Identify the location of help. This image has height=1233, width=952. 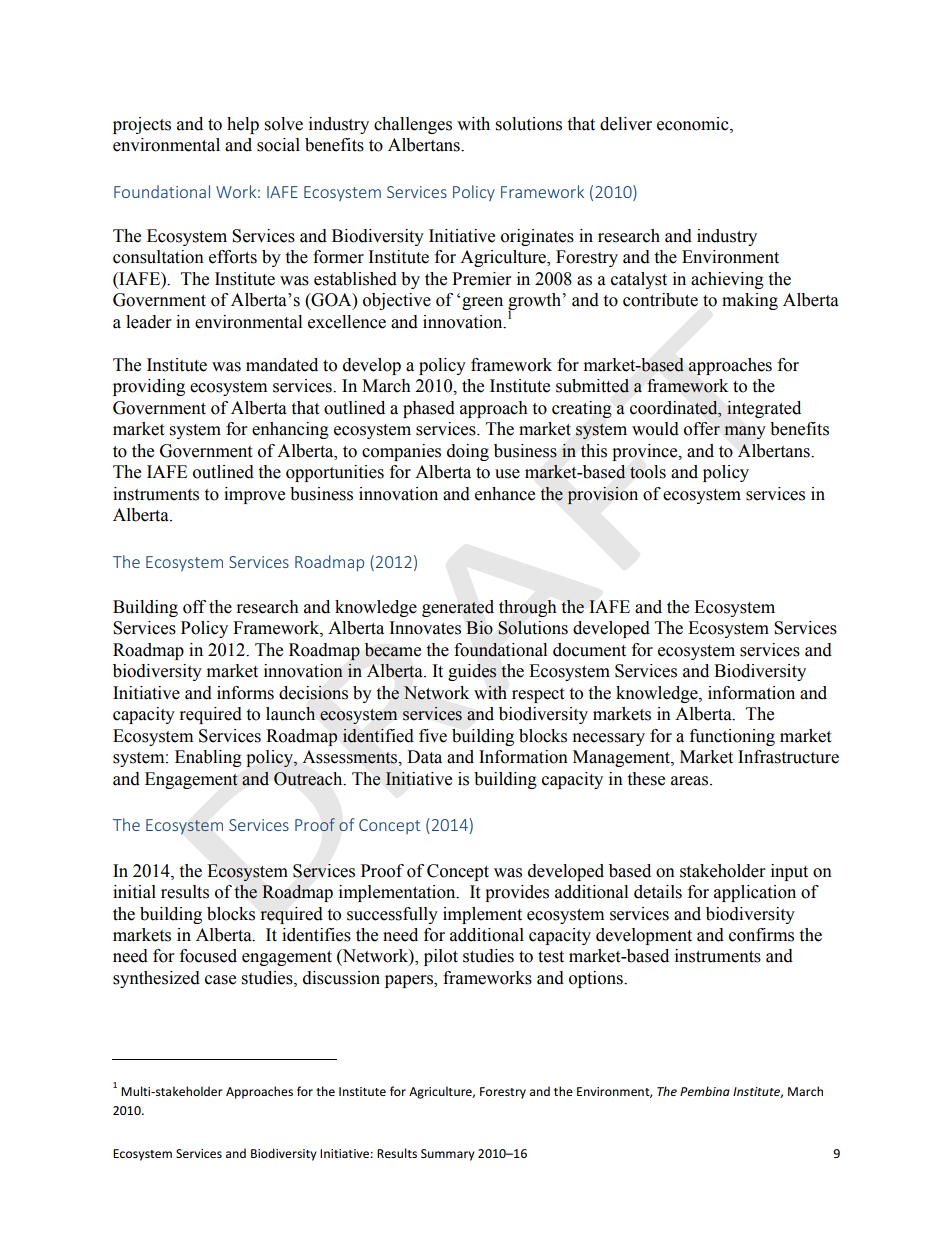
(243, 125).
